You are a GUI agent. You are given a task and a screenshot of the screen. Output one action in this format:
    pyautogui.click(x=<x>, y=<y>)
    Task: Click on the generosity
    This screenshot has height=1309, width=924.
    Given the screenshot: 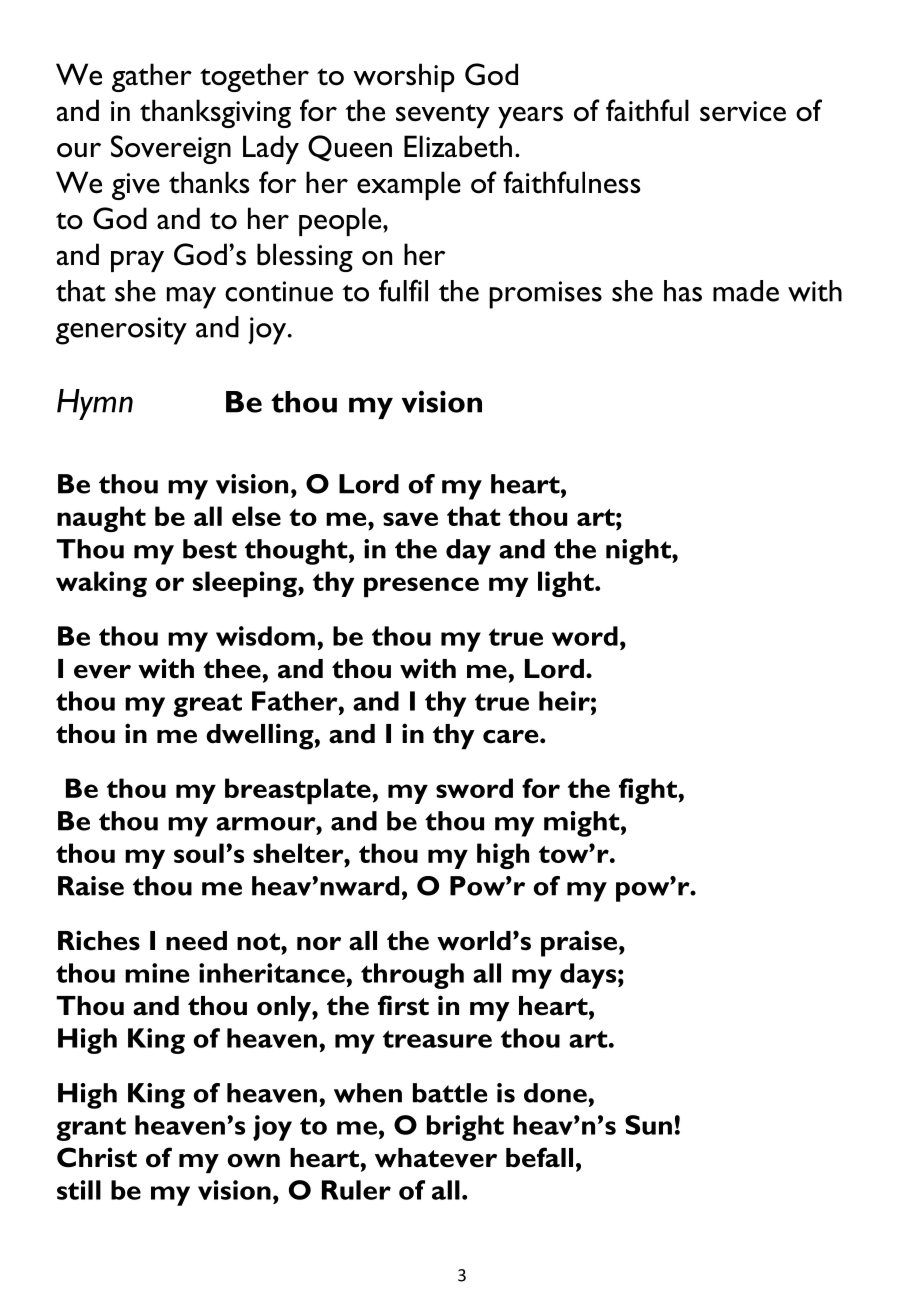 What is the action you would take?
    pyautogui.click(x=121, y=331)
